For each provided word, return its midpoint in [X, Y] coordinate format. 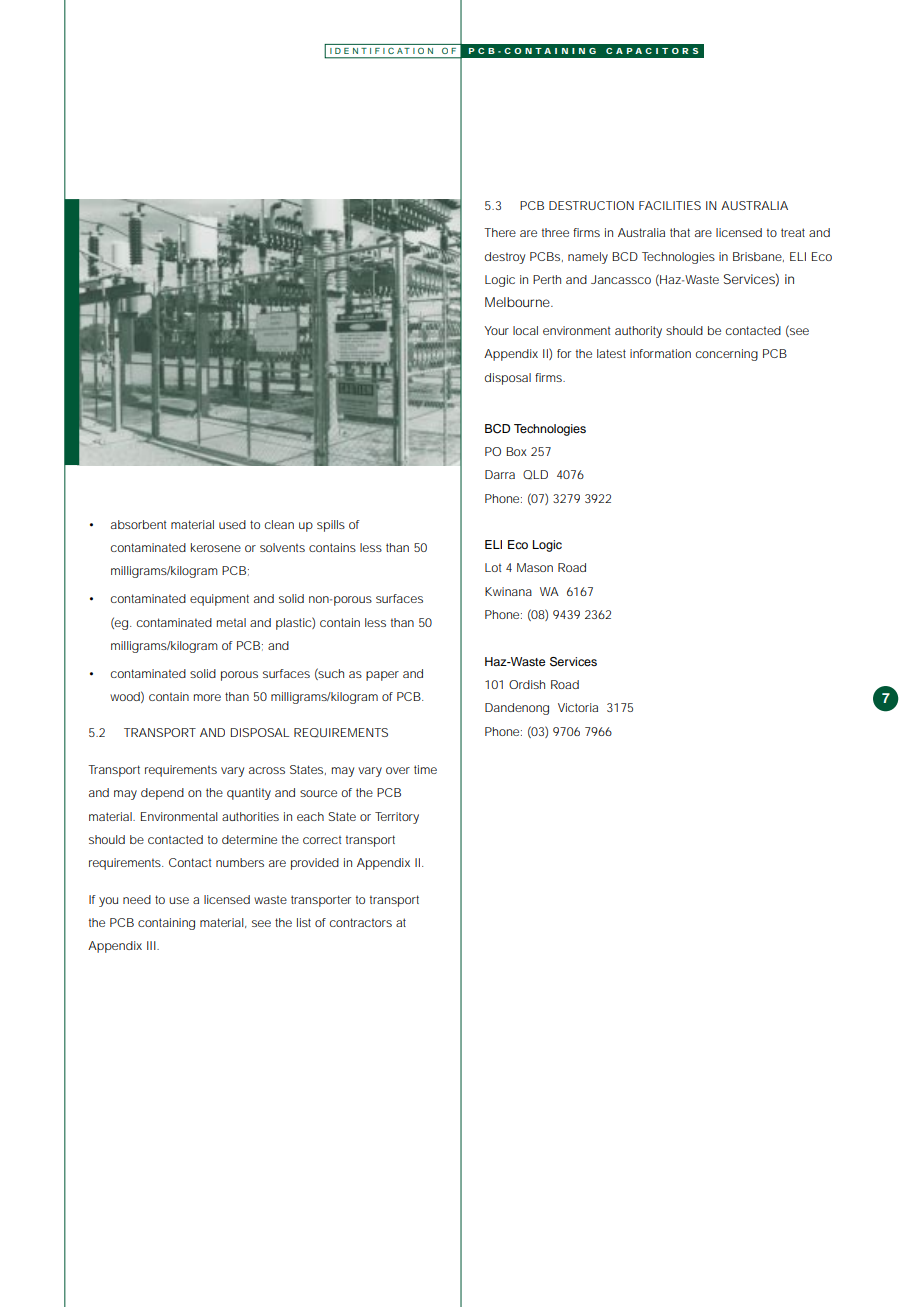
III [152, 945]
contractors [361, 922]
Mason [535, 567]
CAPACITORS [652, 51]
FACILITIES [670, 205]
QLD [535, 474]
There [500, 232]
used [232, 524]
